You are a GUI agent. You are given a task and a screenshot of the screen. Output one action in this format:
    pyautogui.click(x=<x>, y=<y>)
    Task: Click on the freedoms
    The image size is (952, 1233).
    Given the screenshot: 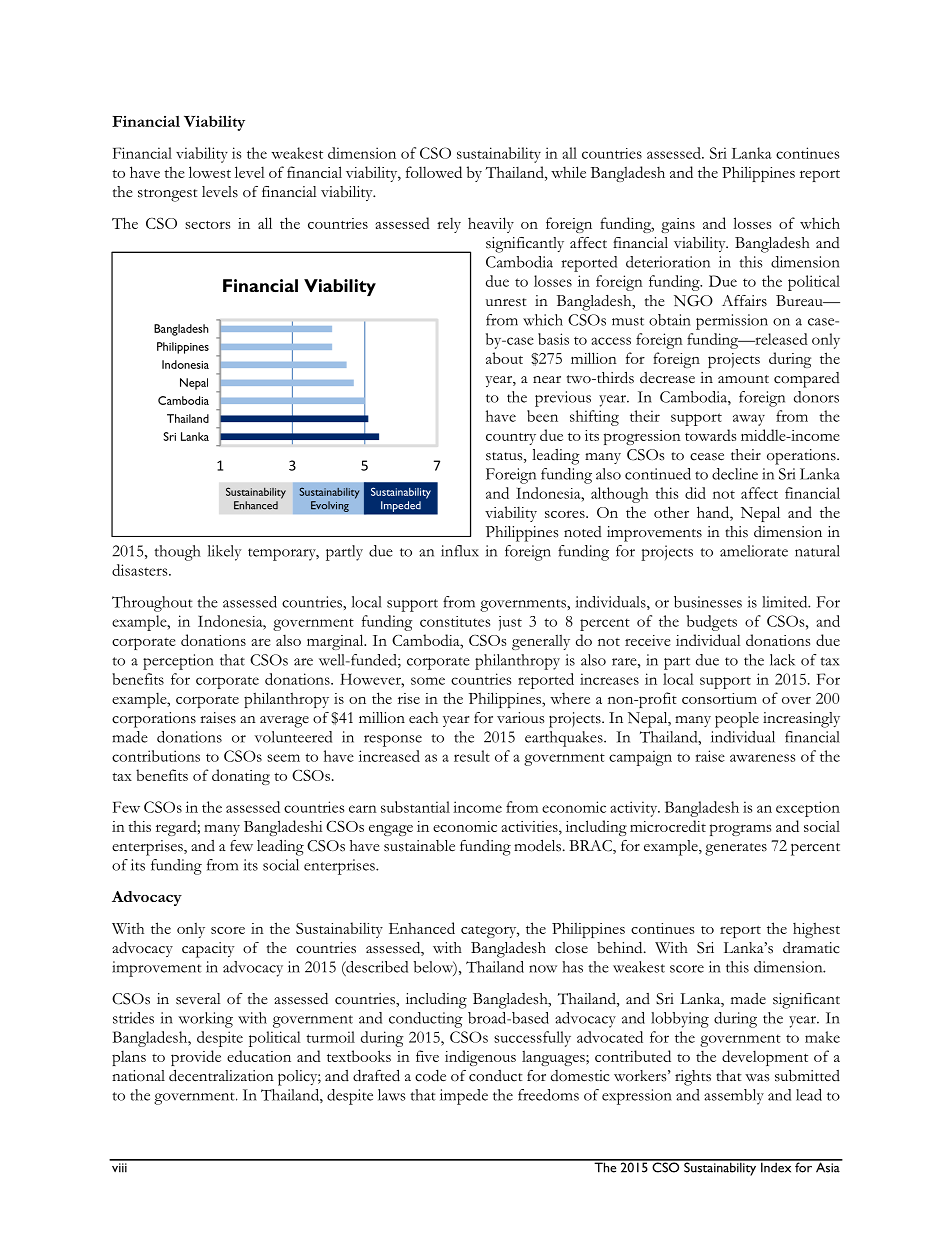 What is the action you would take?
    pyautogui.click(x=548, y=1095)
